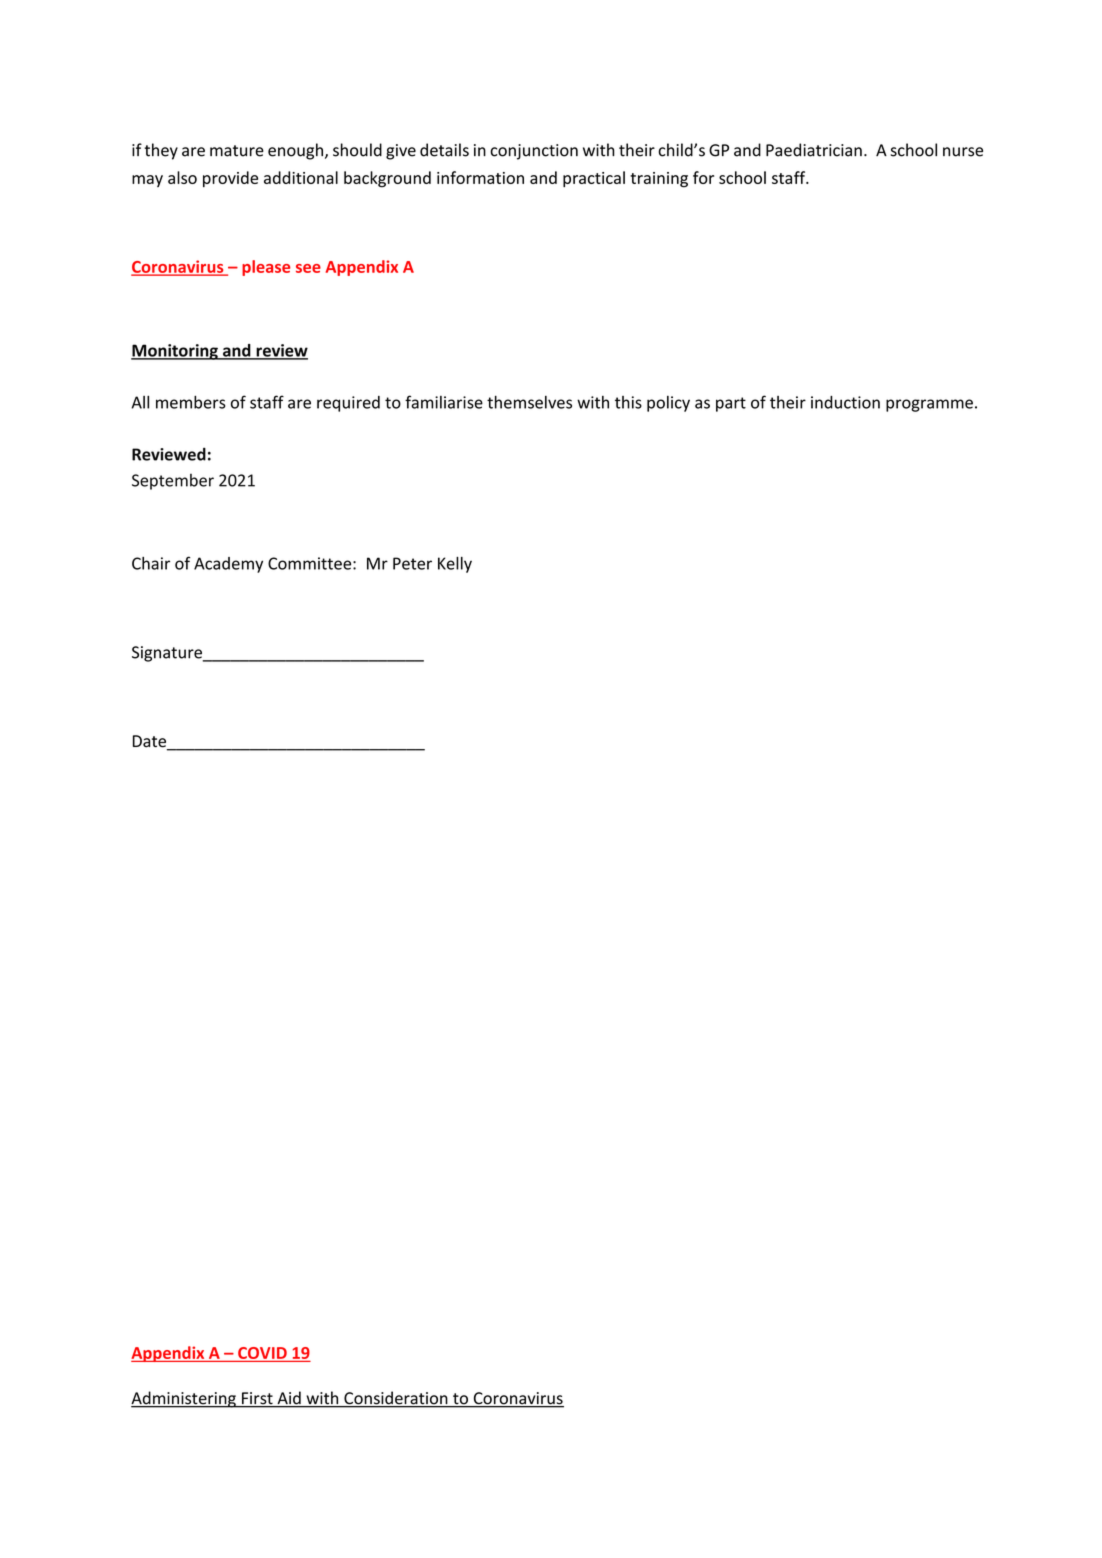 The image size is (1102, 1558). I want to click on practical, so click(594, 179).
